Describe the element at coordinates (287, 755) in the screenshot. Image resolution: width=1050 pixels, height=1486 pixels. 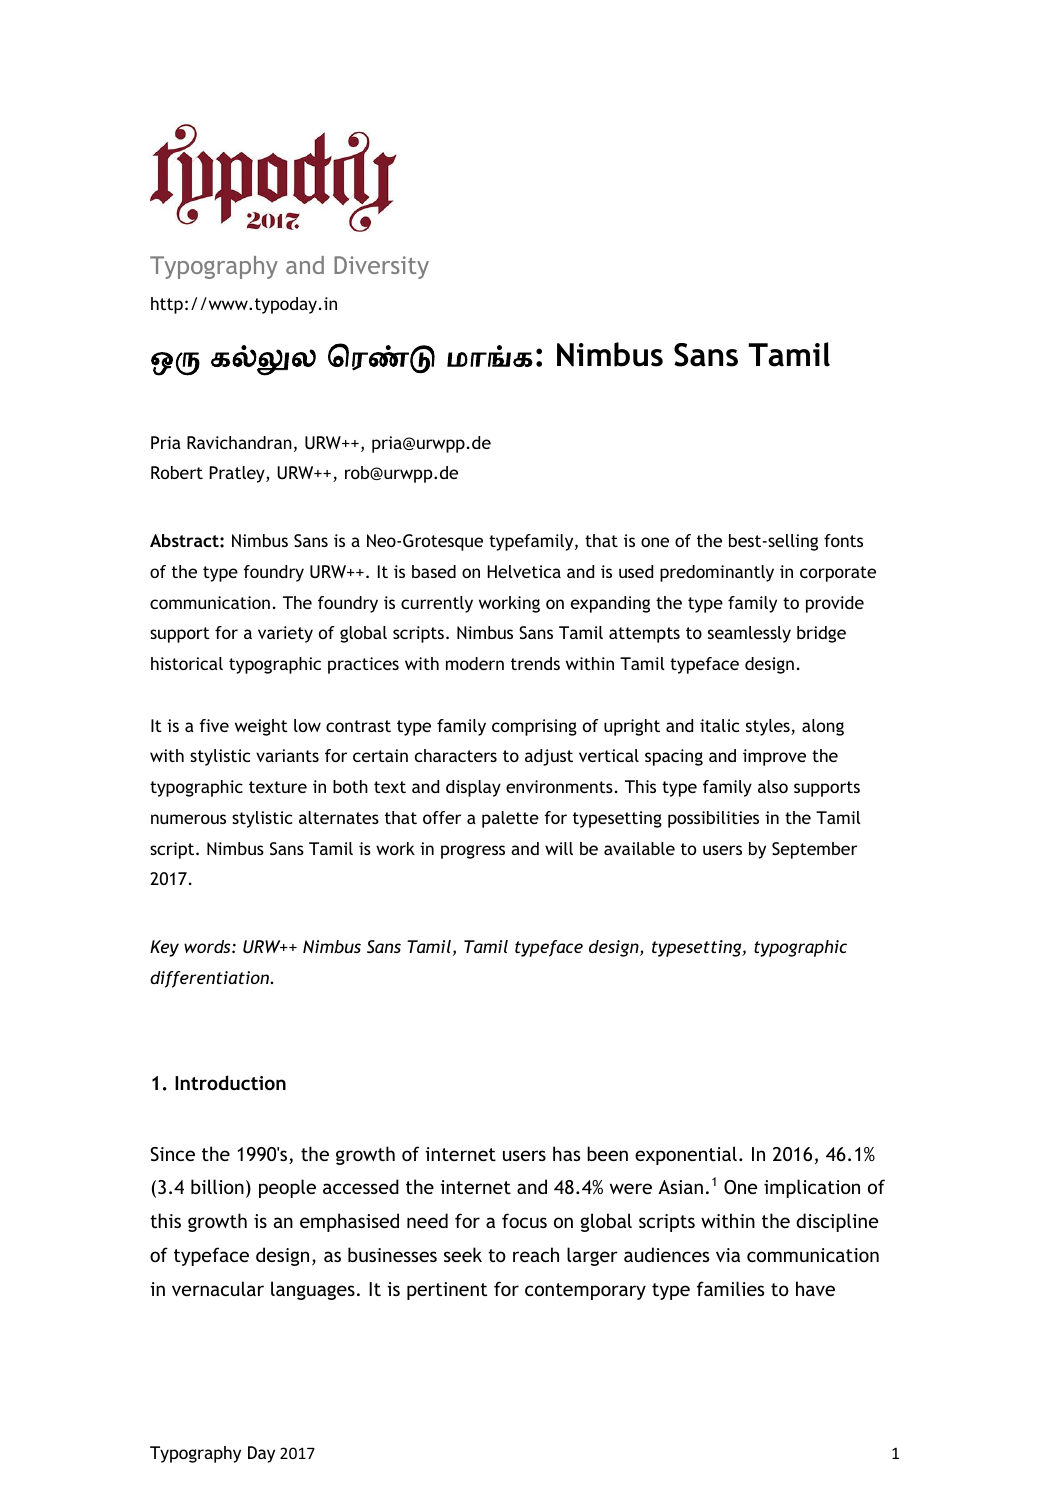
I see `variants` at that location.
